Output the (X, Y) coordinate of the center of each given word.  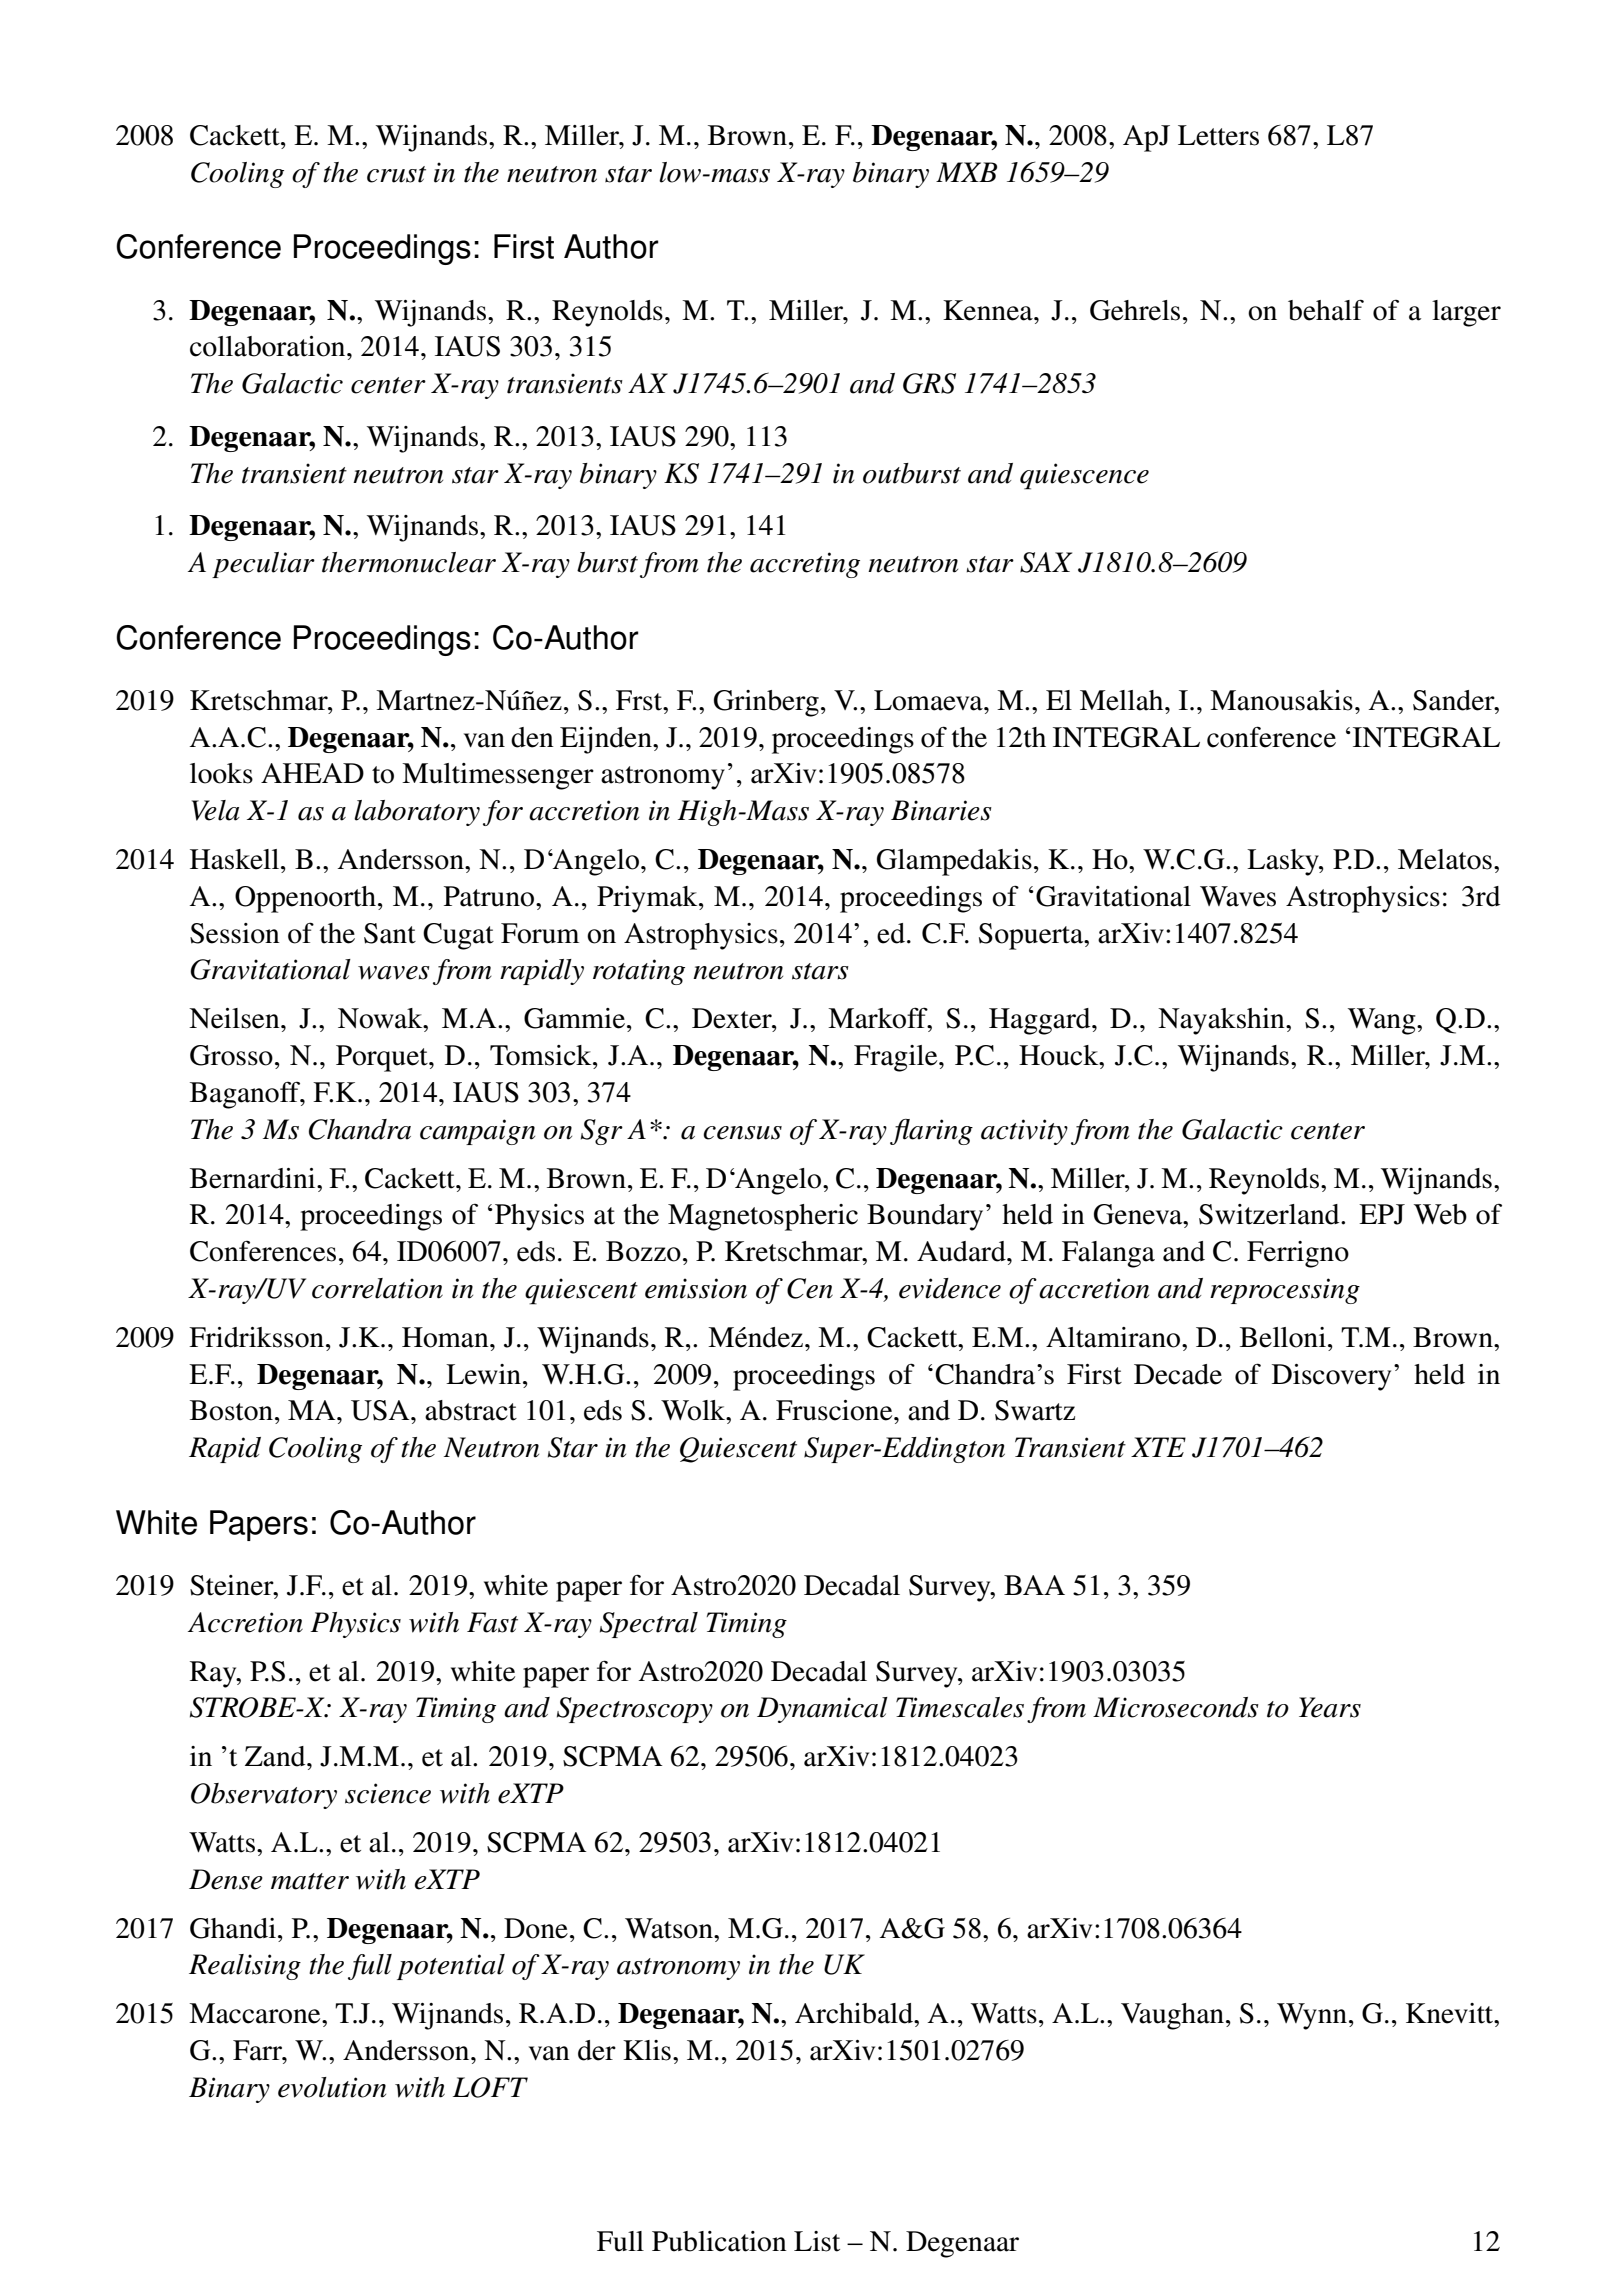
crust (396, 174)
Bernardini (254, 1178)
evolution (332, 2087)
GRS (929, 383)
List (817, 2241)
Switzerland (1270, 1214)
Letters (1218, 135)
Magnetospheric (763, 1217)
